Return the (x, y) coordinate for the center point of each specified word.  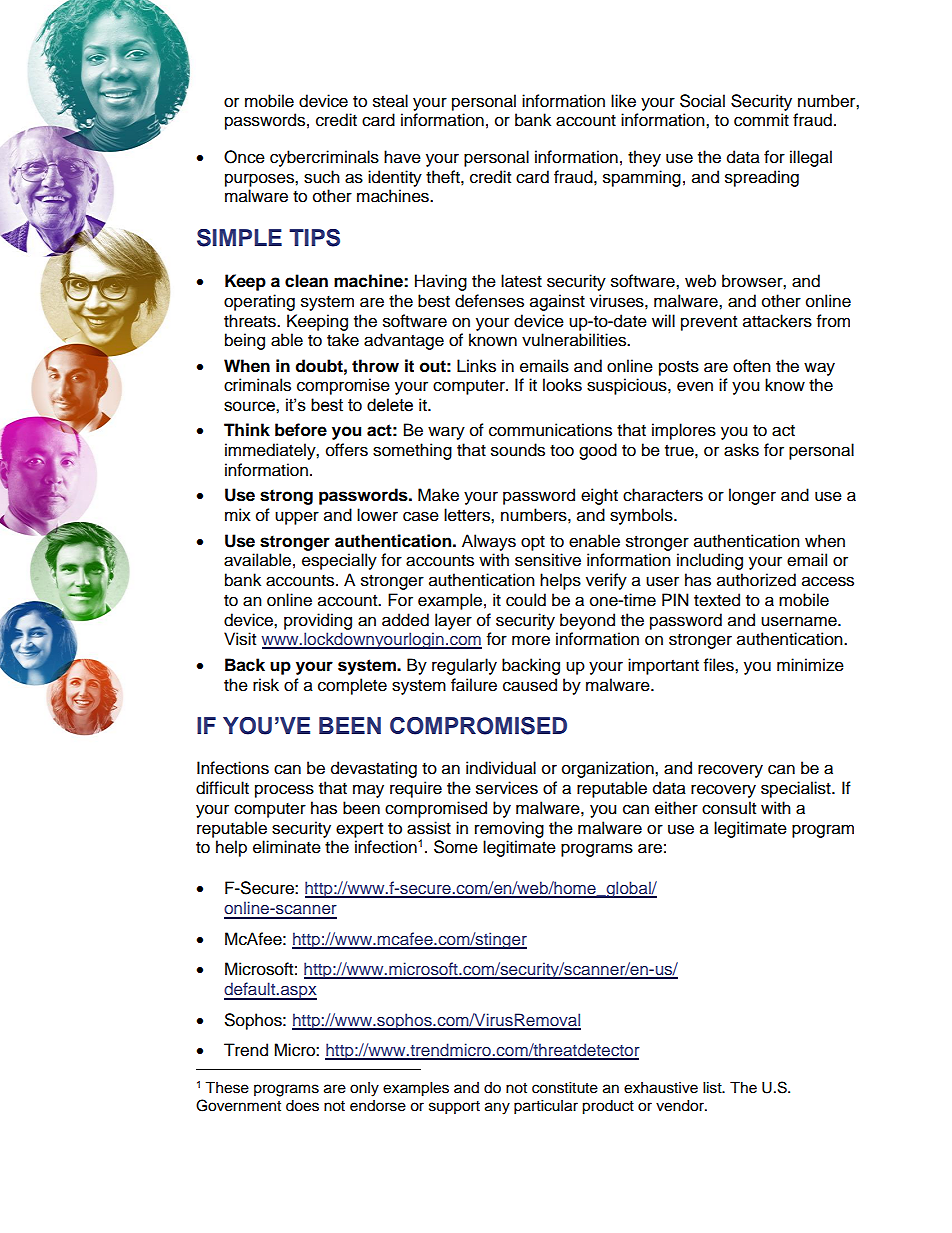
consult (729, 808)
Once (244, 157)
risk (266, 685)
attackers (777, 321)
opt (533, 543)
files (720, 665)
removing (509, 829)
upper (297, 518)
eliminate (287, 847)
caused (530, 685)
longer (752, 496)
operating (259, 302)
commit (761, 120)
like (623, 101)
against (557, 302)
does (302, 1106)
